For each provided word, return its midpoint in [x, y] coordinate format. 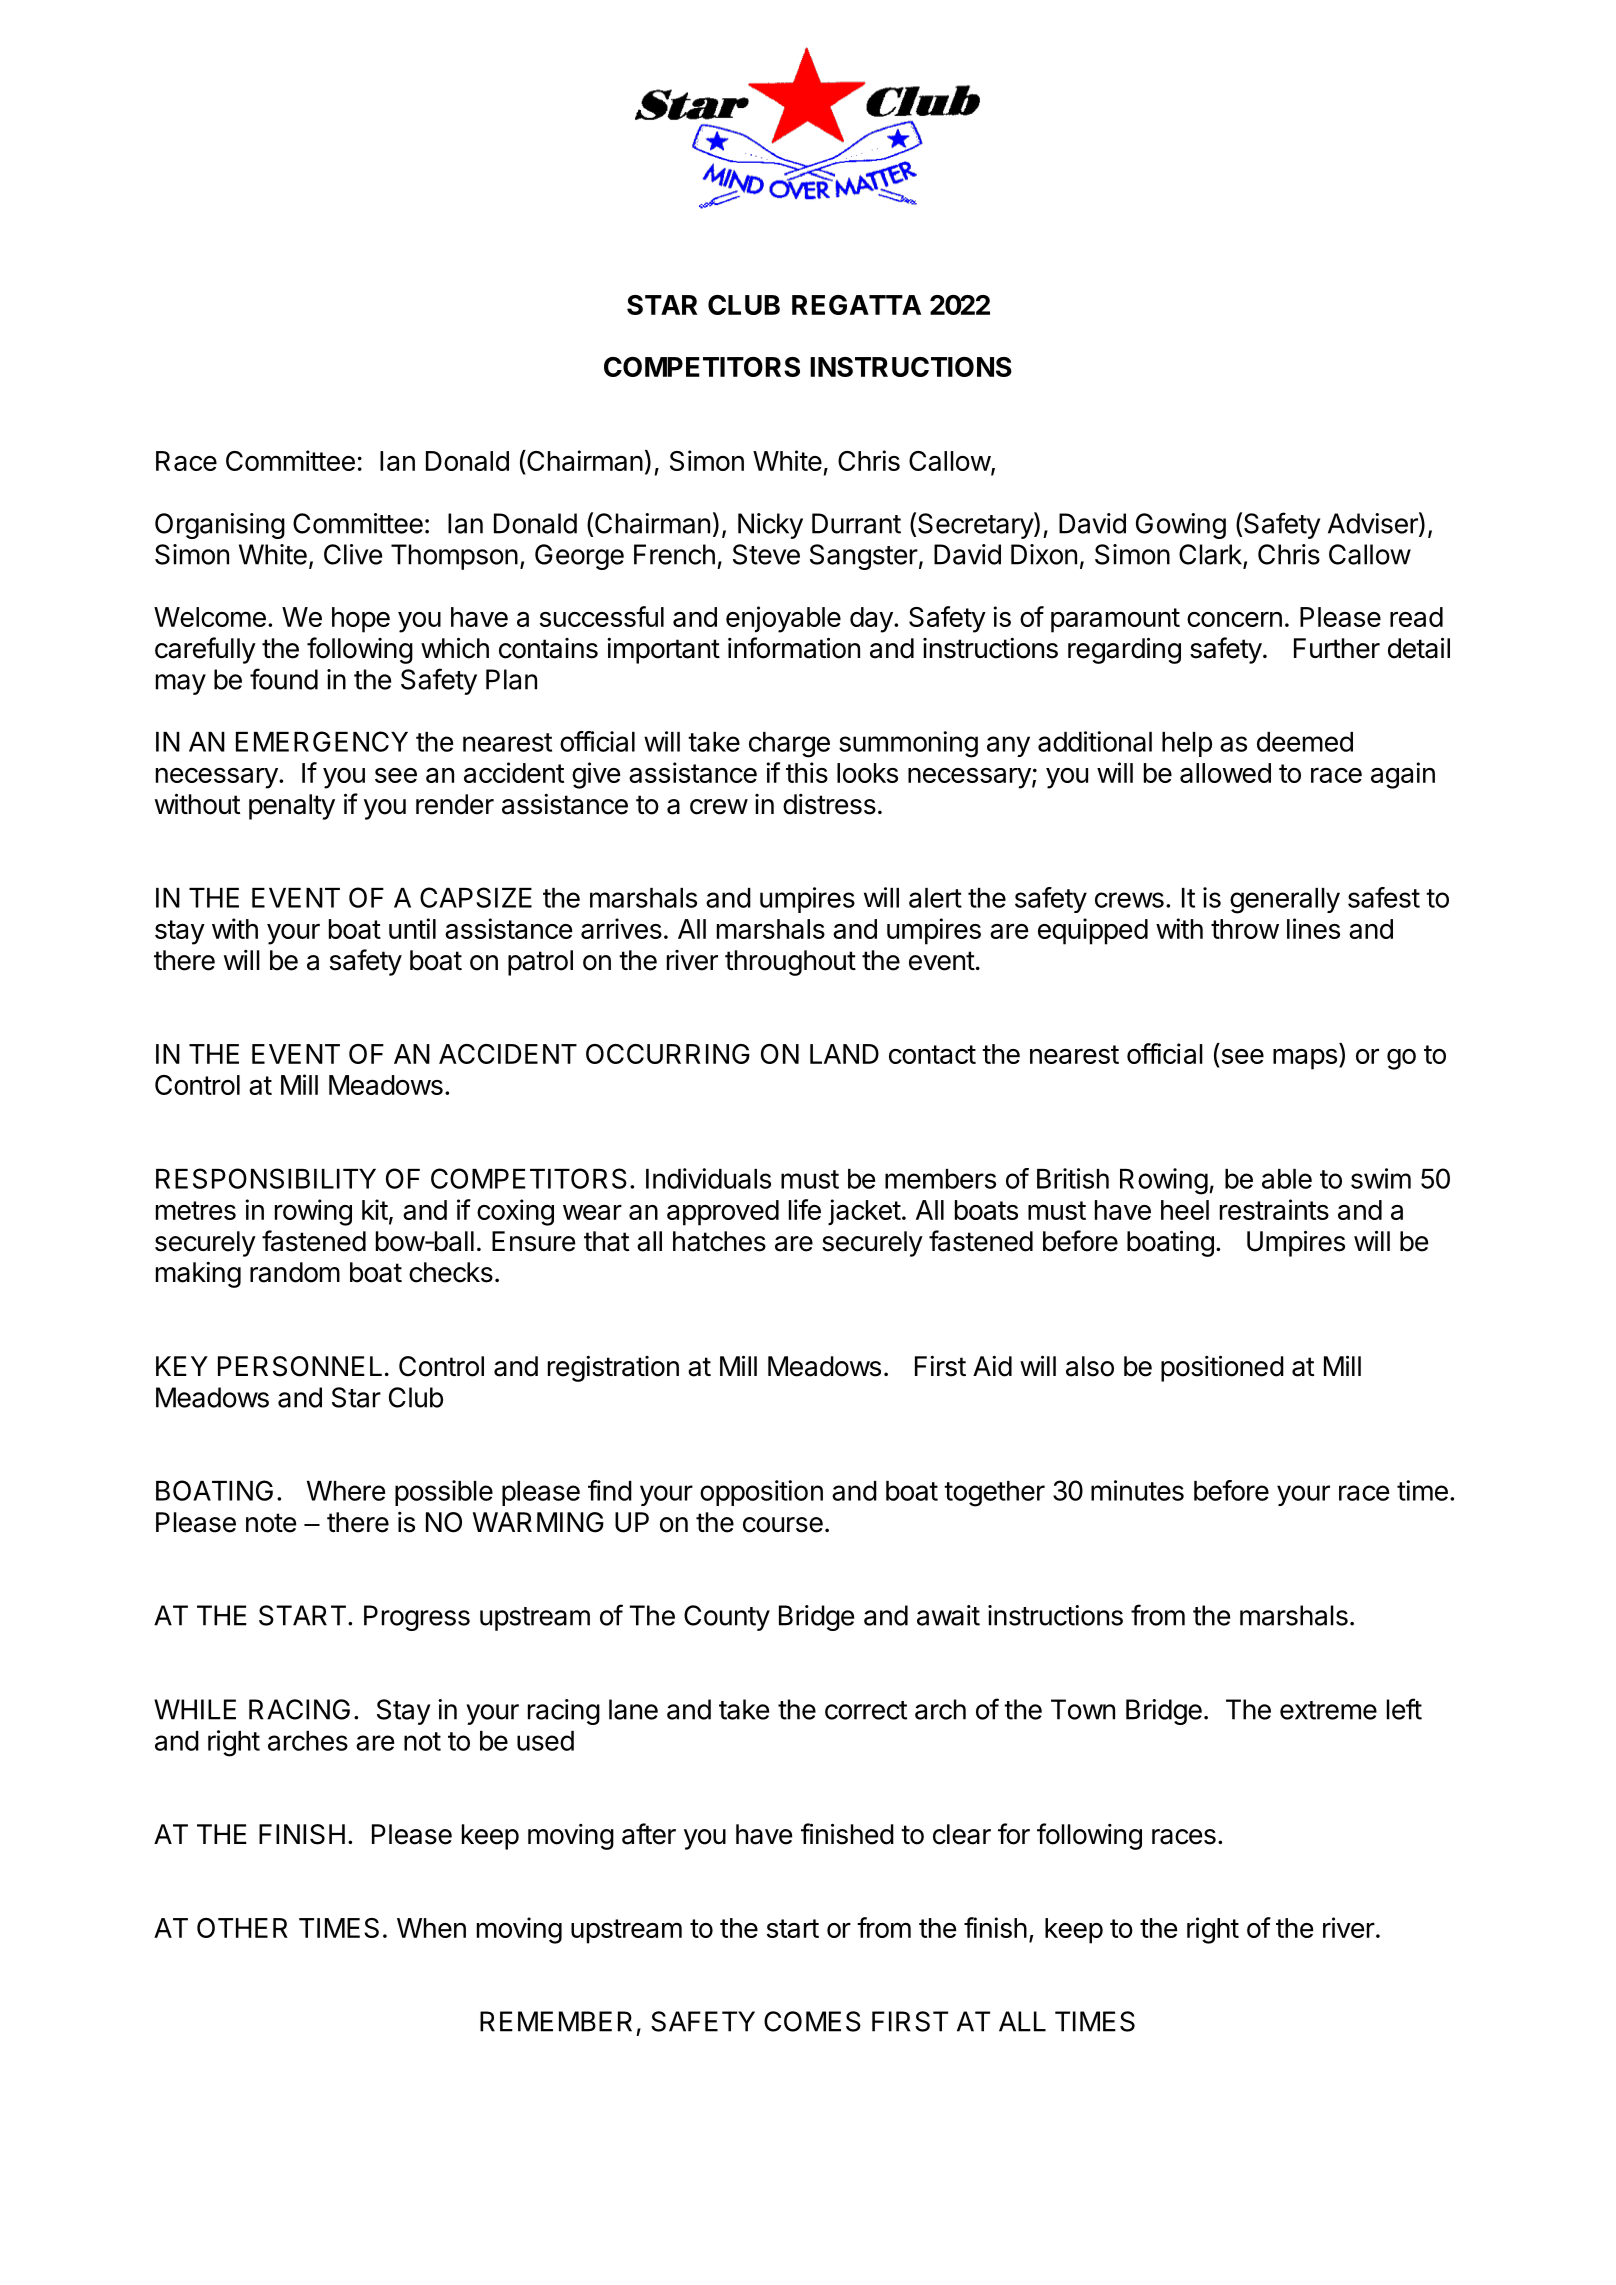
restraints [1274, 1209]
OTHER [242, 1928]
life [805, 1209]
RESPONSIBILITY [266, 1178]
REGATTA [856, 305]
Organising [220, 526]
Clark [1210, 554]
